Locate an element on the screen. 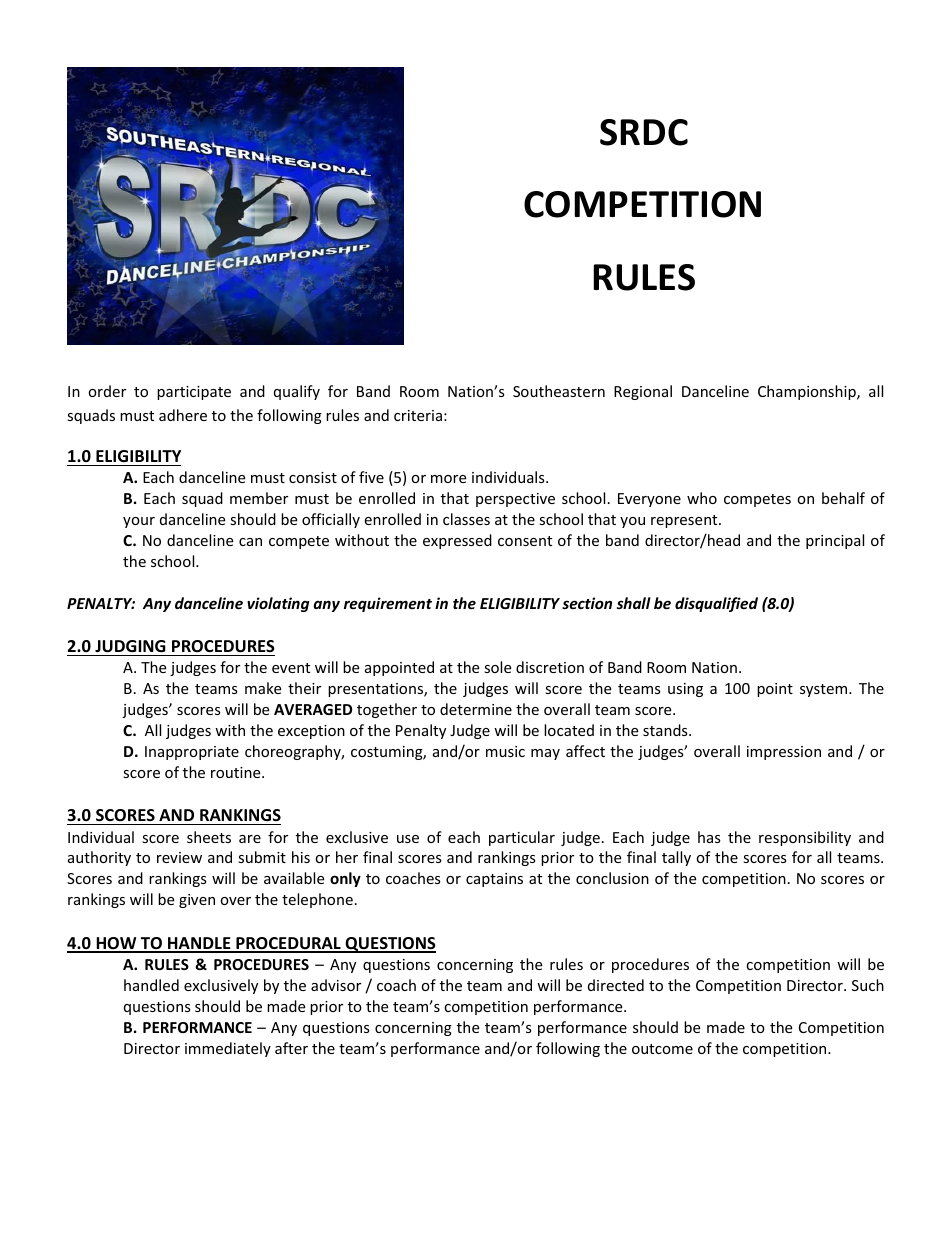 The image size is (952, 1233). immediately is located at coordinates (228, 1049).
